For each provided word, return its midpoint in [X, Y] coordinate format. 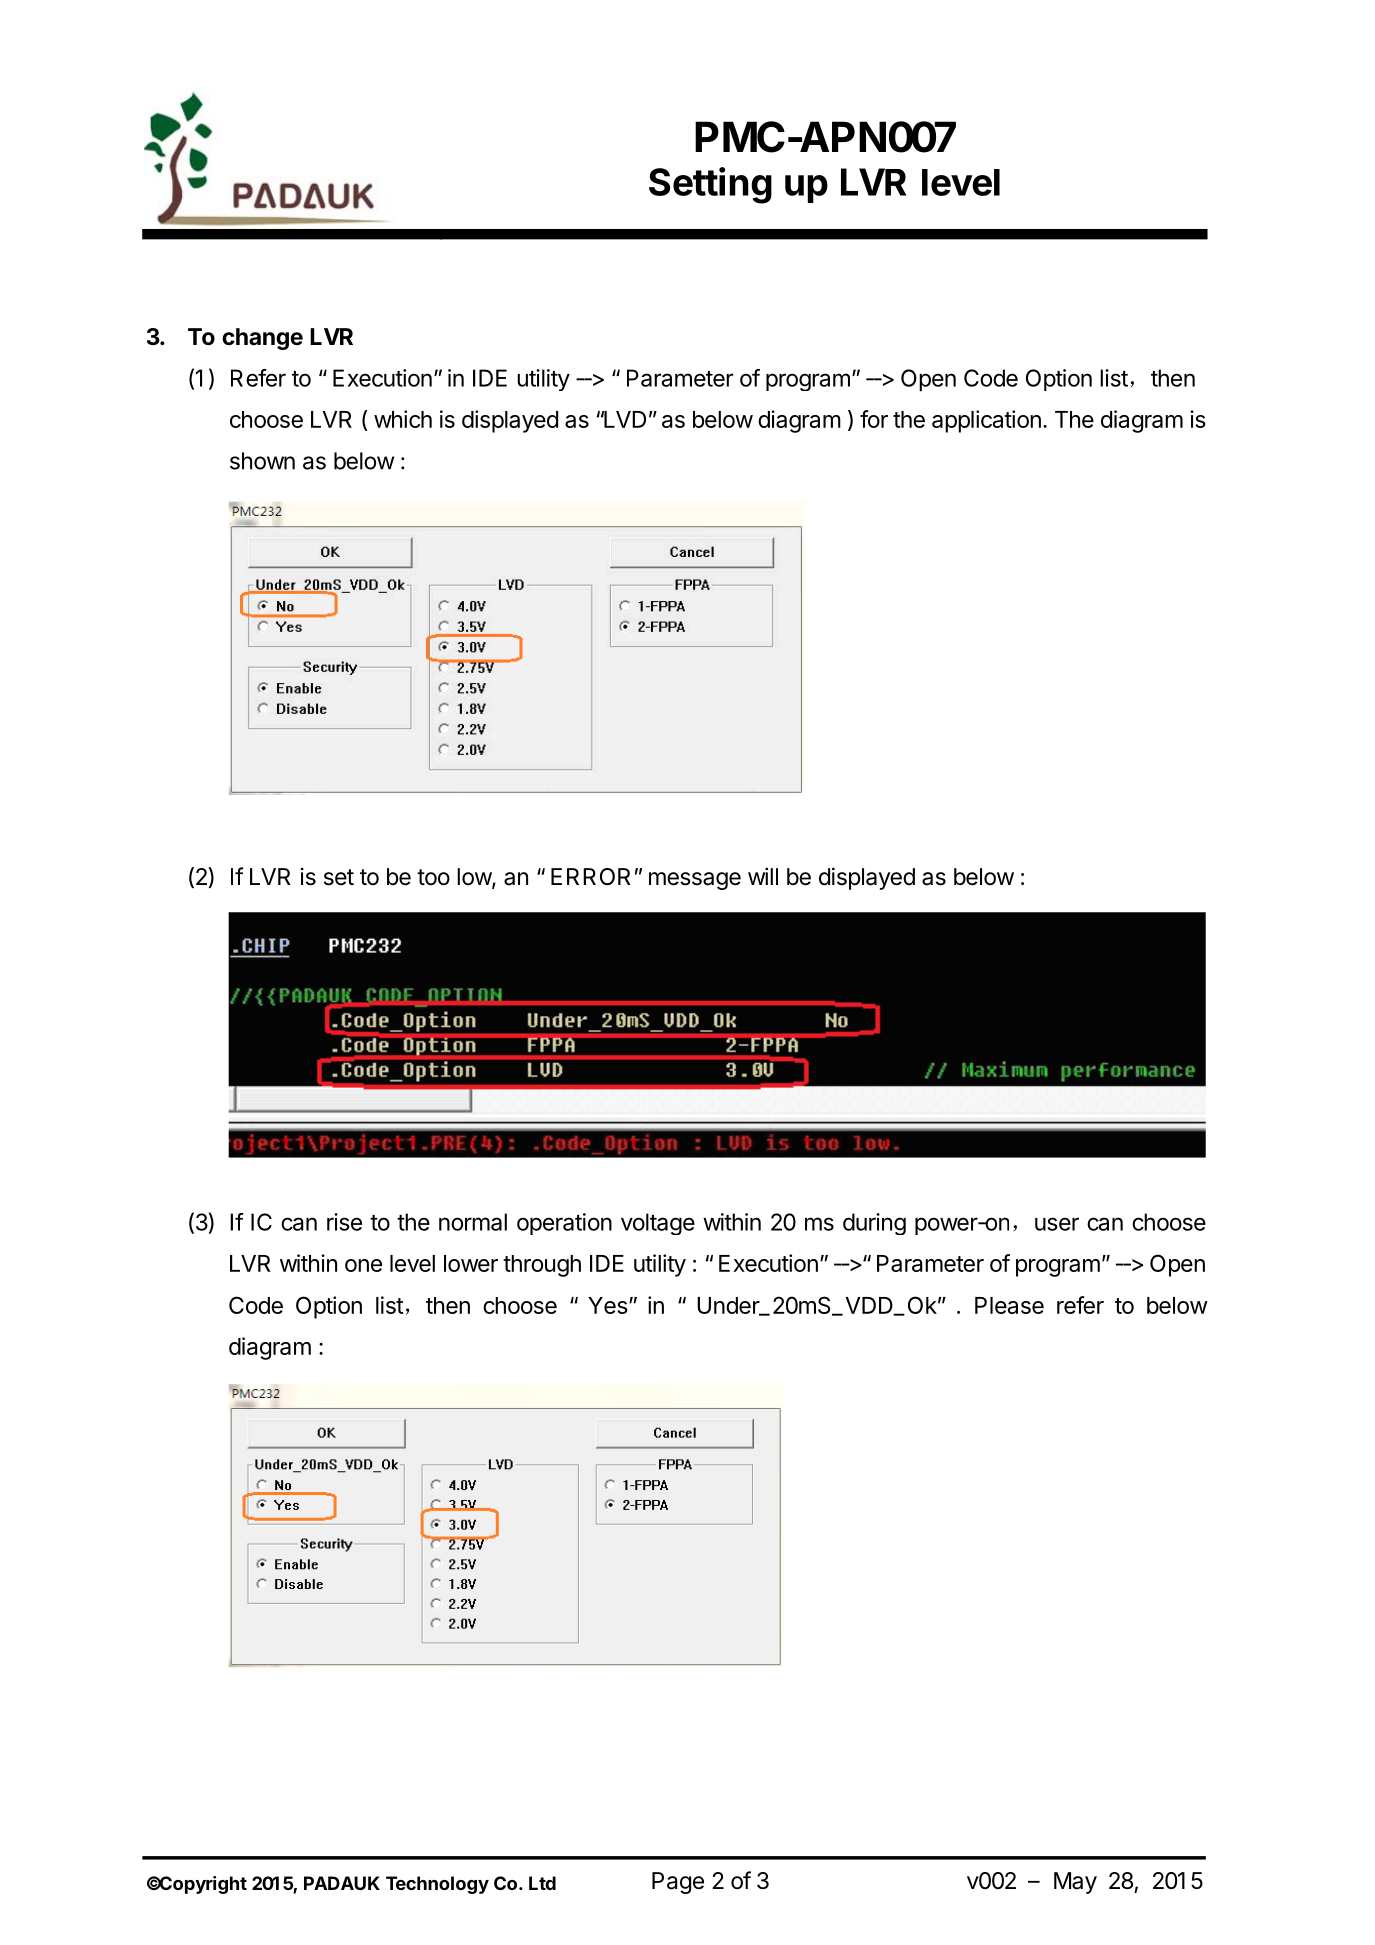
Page [678, 1883]
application [986, 421]
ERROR [590, 877]
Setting [710, 185]
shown [262, 461]
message [695, 881]
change [262, 339]
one [363, 1265]
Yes [608, 1305]
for [874, 419]
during [874, 1224]
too [433, 877]
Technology [437, 1885]
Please [1009, 1305]
